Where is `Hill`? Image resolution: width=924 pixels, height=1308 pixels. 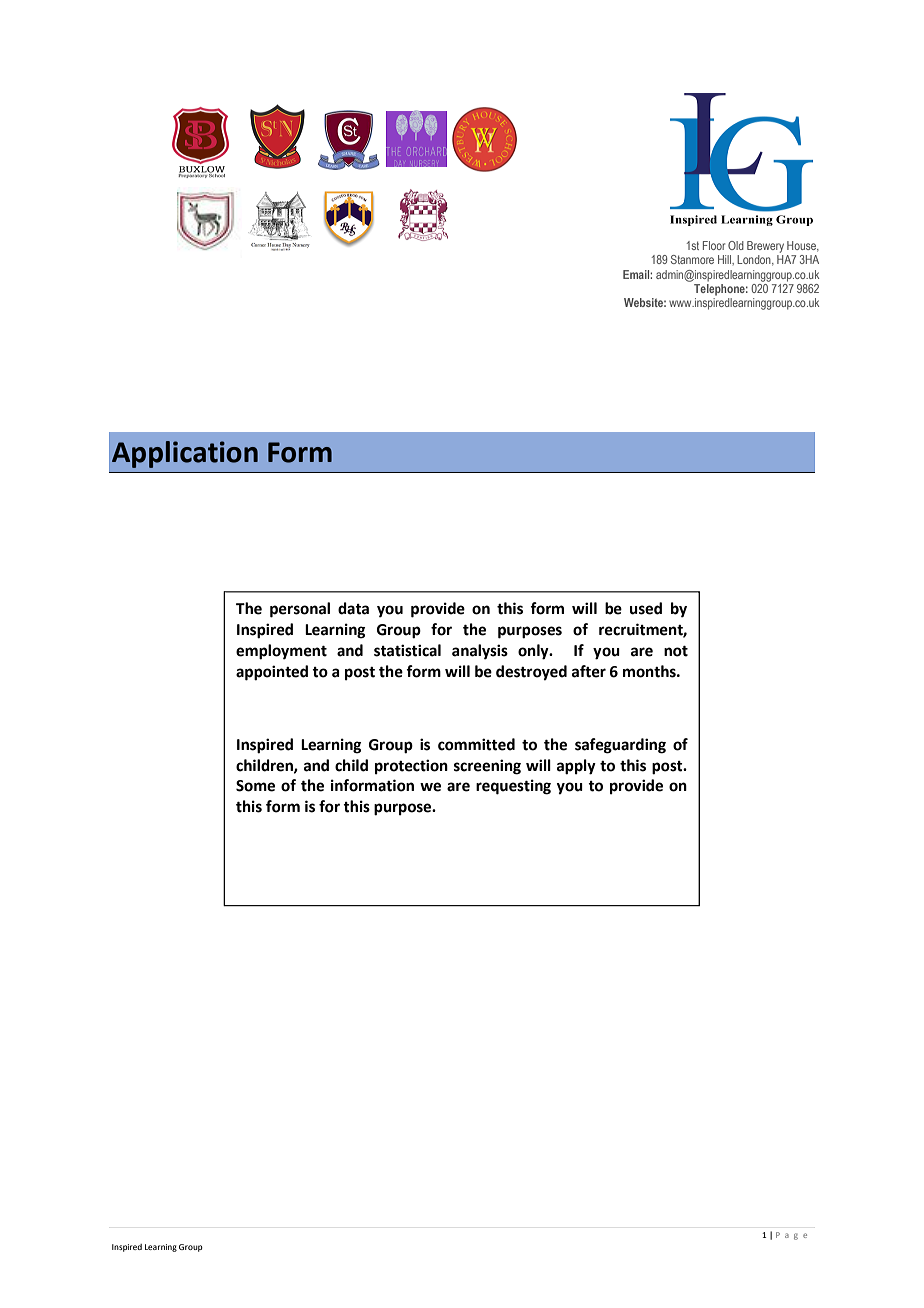 Hill is located at coordinates (725, 259).
